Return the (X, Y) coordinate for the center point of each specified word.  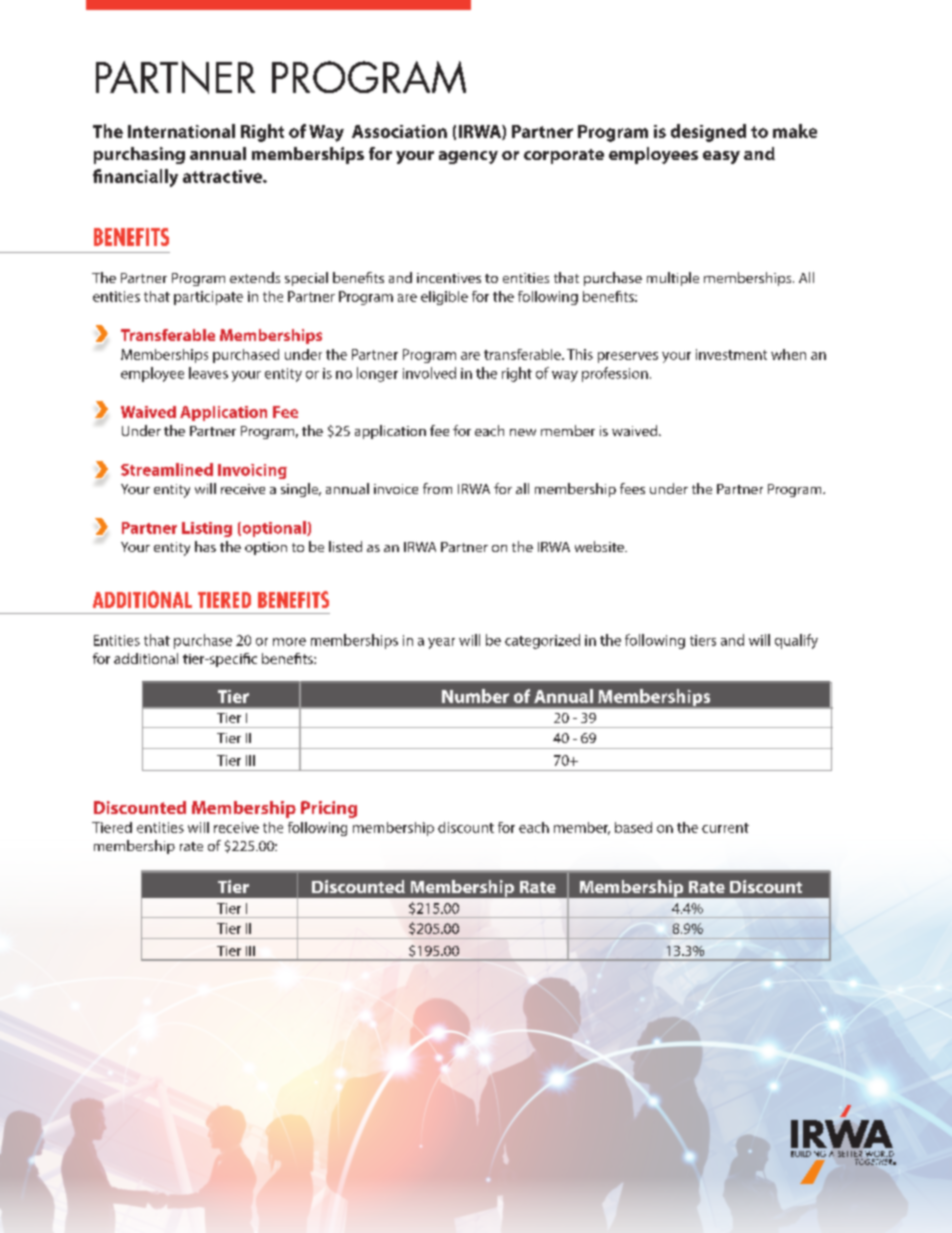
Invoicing (252, 471)
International (181, 131)
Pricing (329, 809)
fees (632, 488)
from (437, 488)
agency (468, 157)
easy (721, 157)
